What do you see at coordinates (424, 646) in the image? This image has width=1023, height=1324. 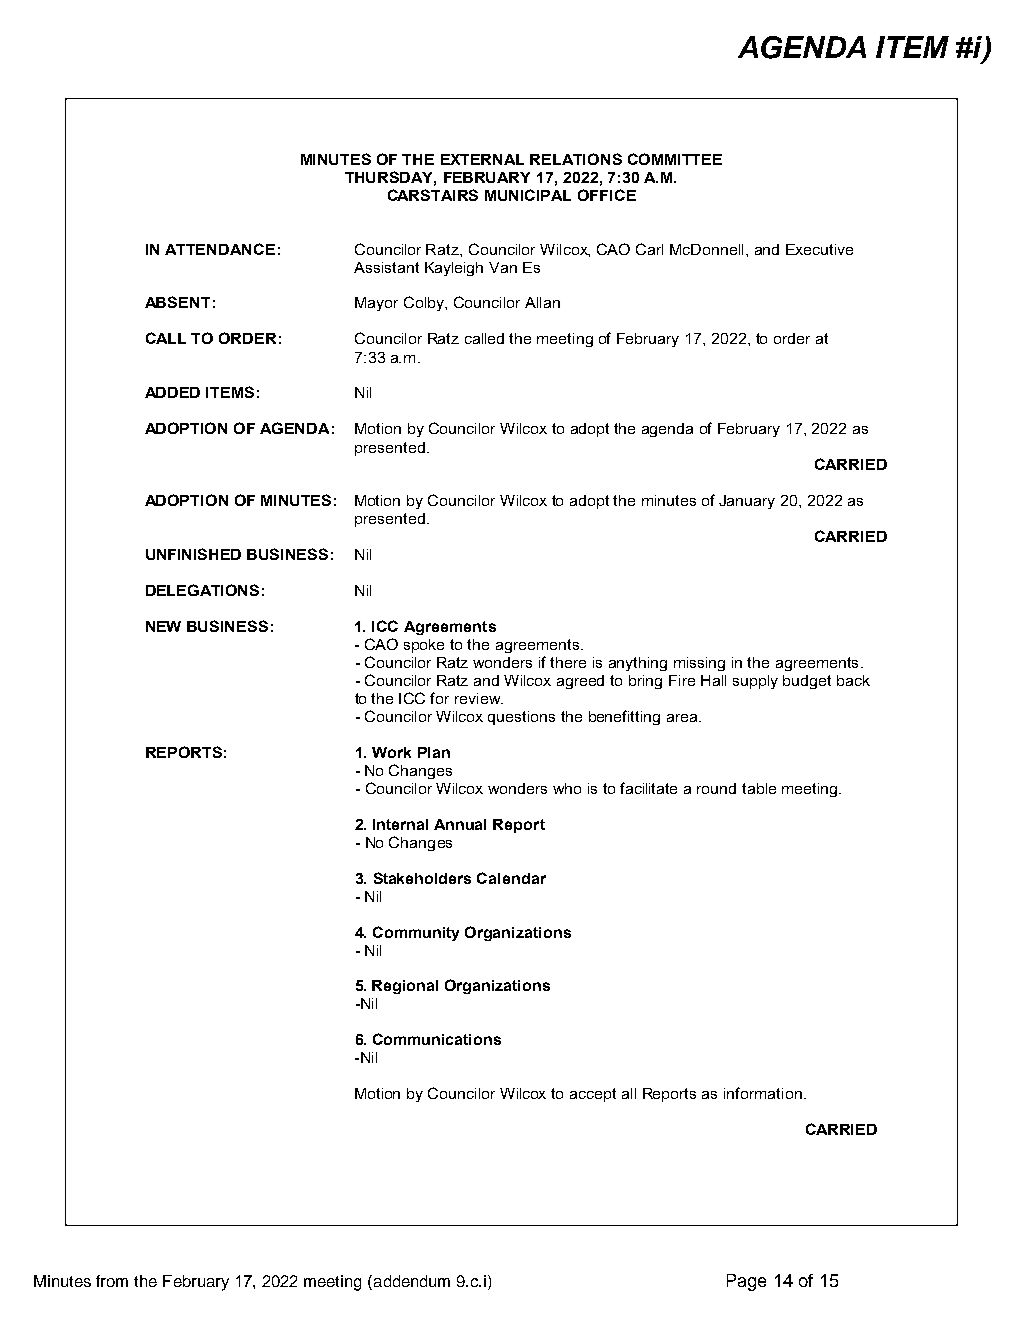 I see `spoke` at bounding box center [424, 646].
